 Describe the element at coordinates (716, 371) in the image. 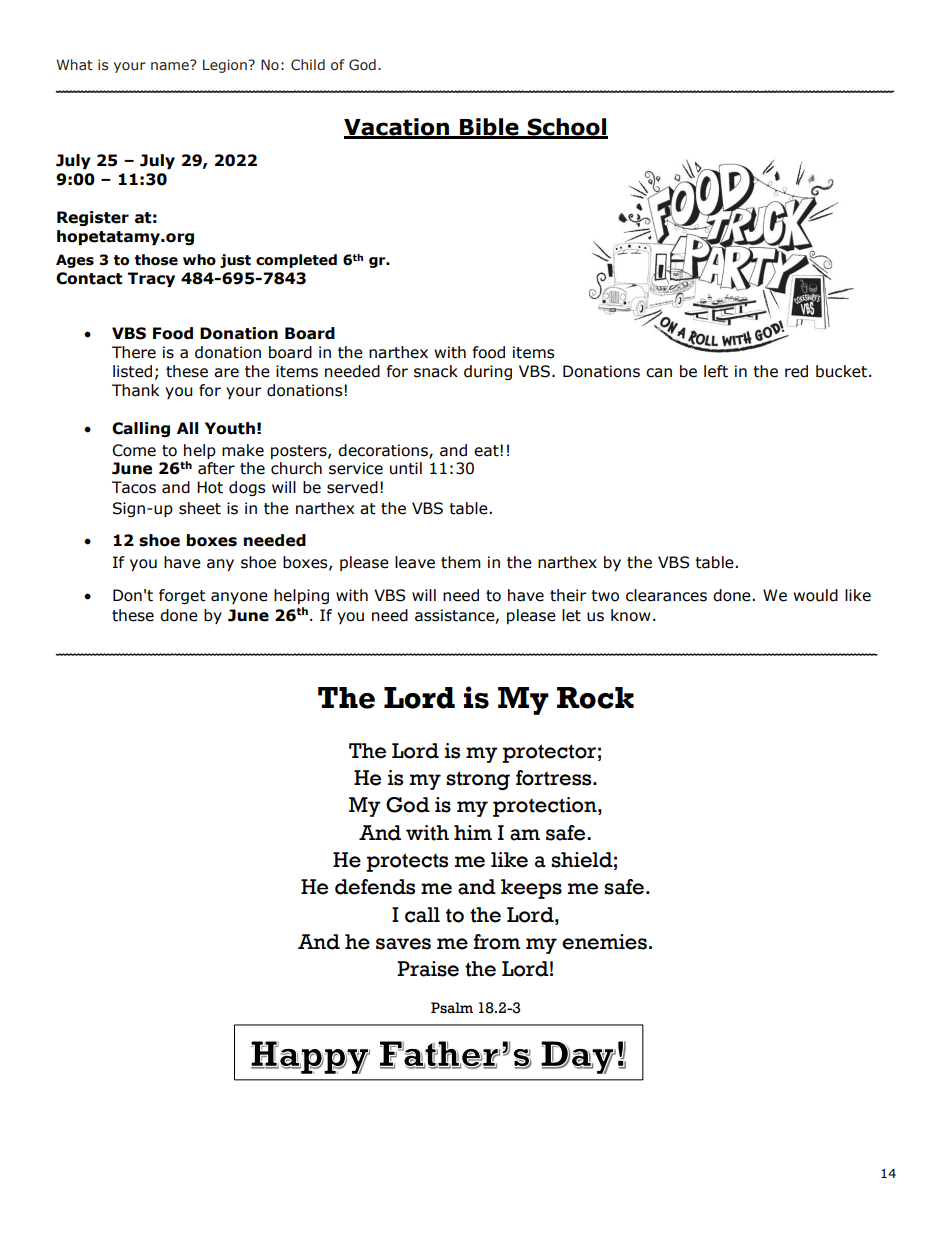

I see `left` at that location.
